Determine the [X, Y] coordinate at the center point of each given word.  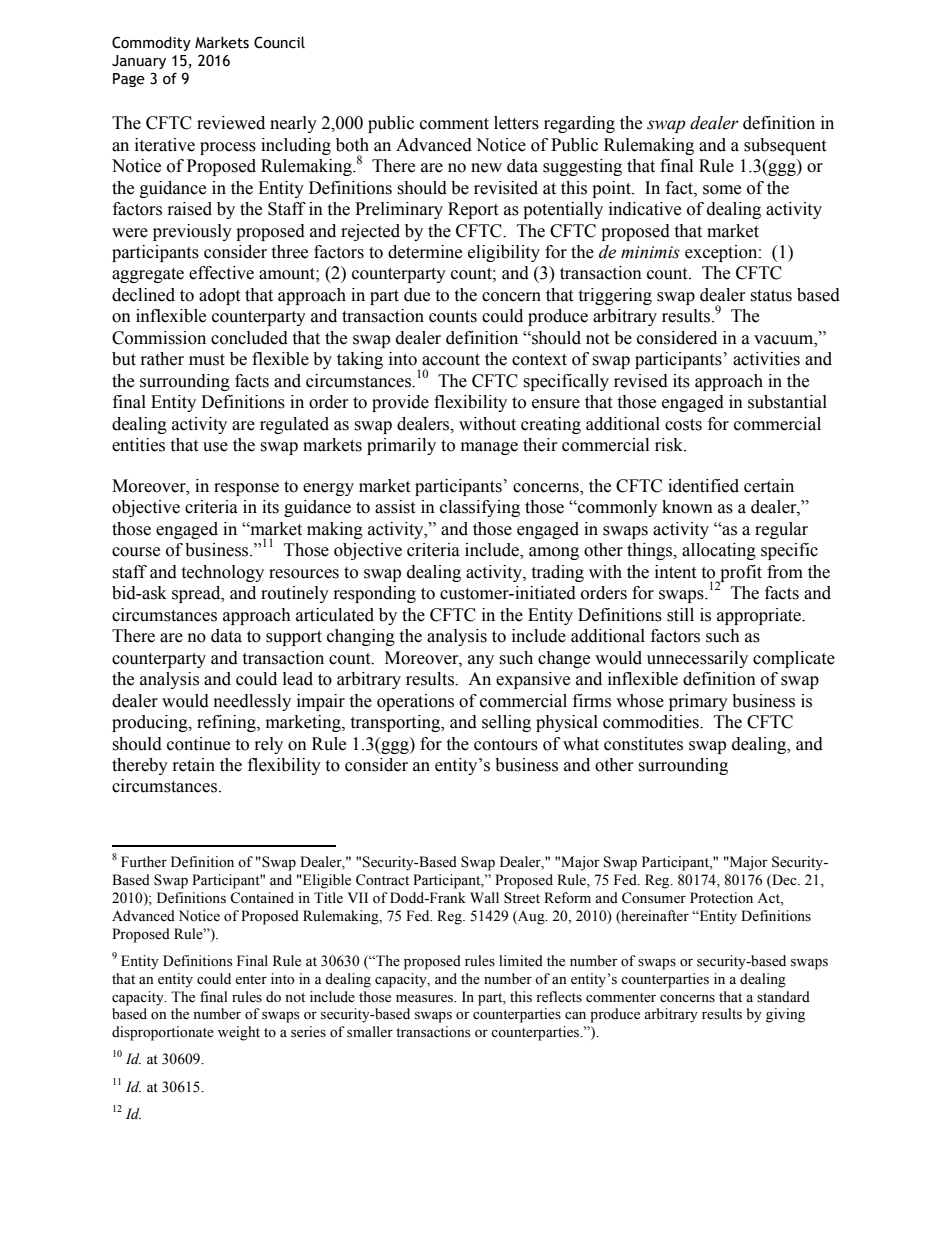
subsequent [785, 146]
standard [783, 997]
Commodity [151, 43]
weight [239, 1033]
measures [425, 999]
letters [516, 123]
